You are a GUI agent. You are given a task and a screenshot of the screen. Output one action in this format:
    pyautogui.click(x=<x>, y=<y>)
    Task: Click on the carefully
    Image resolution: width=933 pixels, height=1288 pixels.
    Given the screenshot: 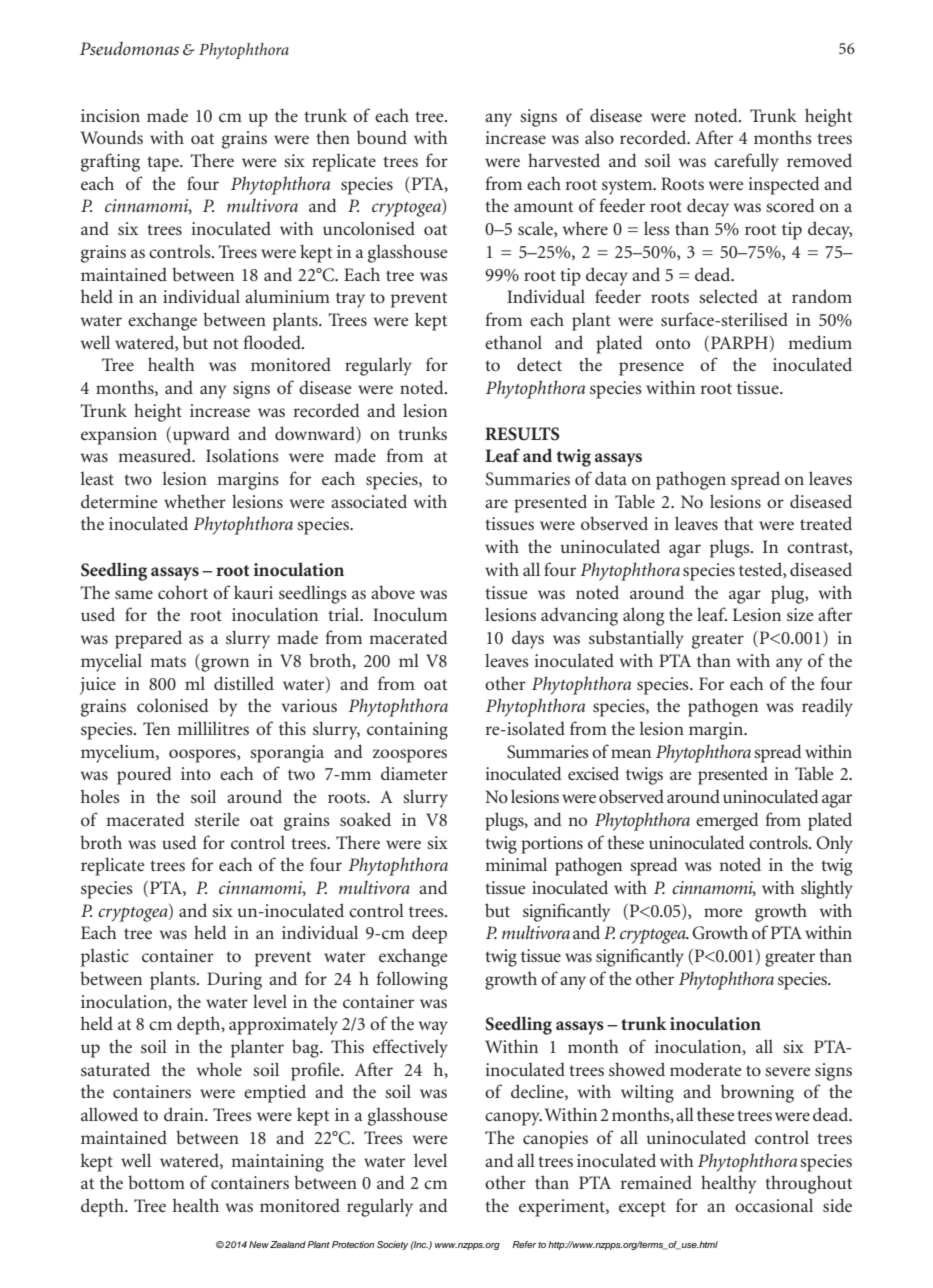 What is the action you would take?
    pyautogui.click(x=746, y=162)
